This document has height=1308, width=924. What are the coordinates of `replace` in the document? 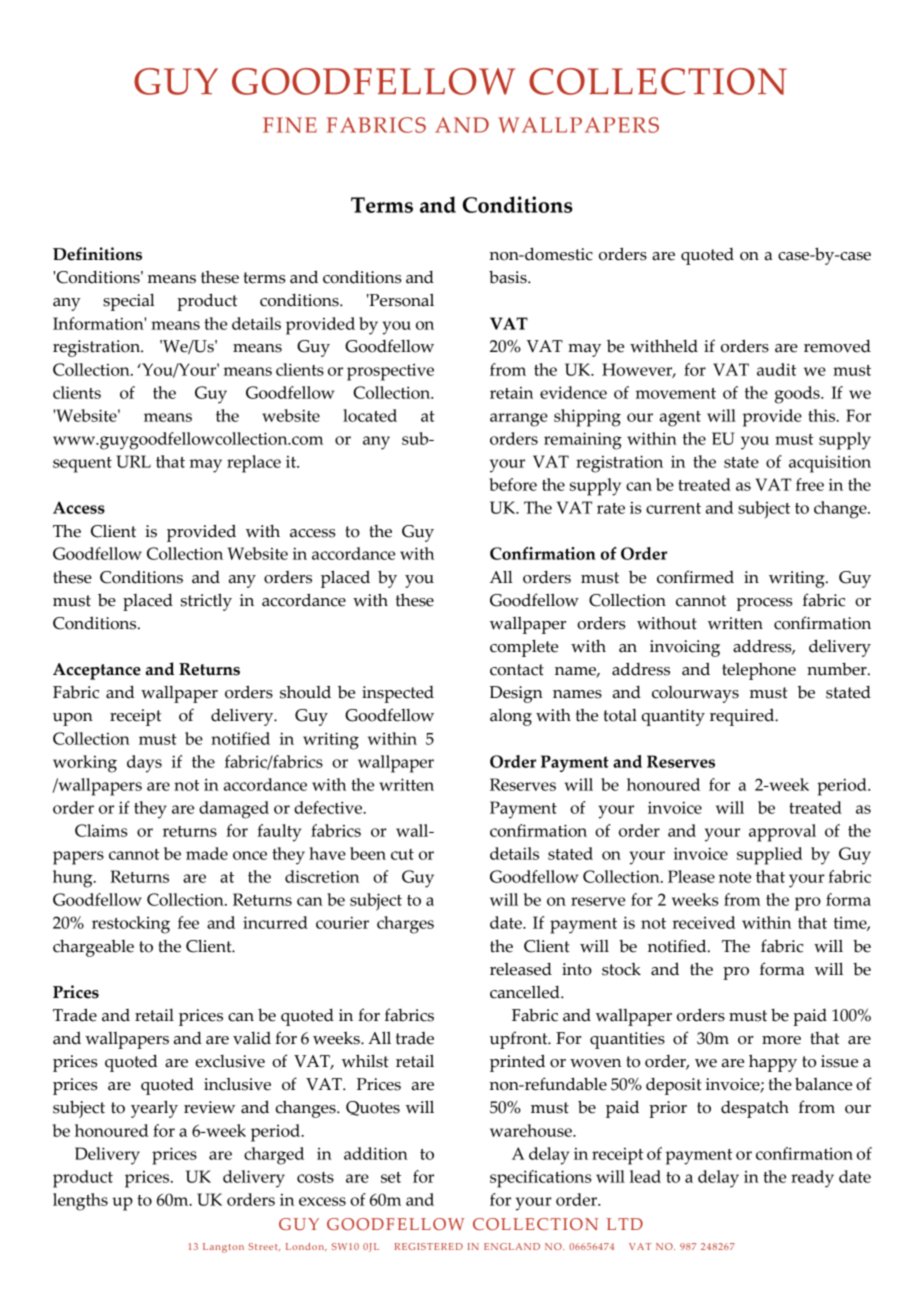 It's located at (254, 464).
